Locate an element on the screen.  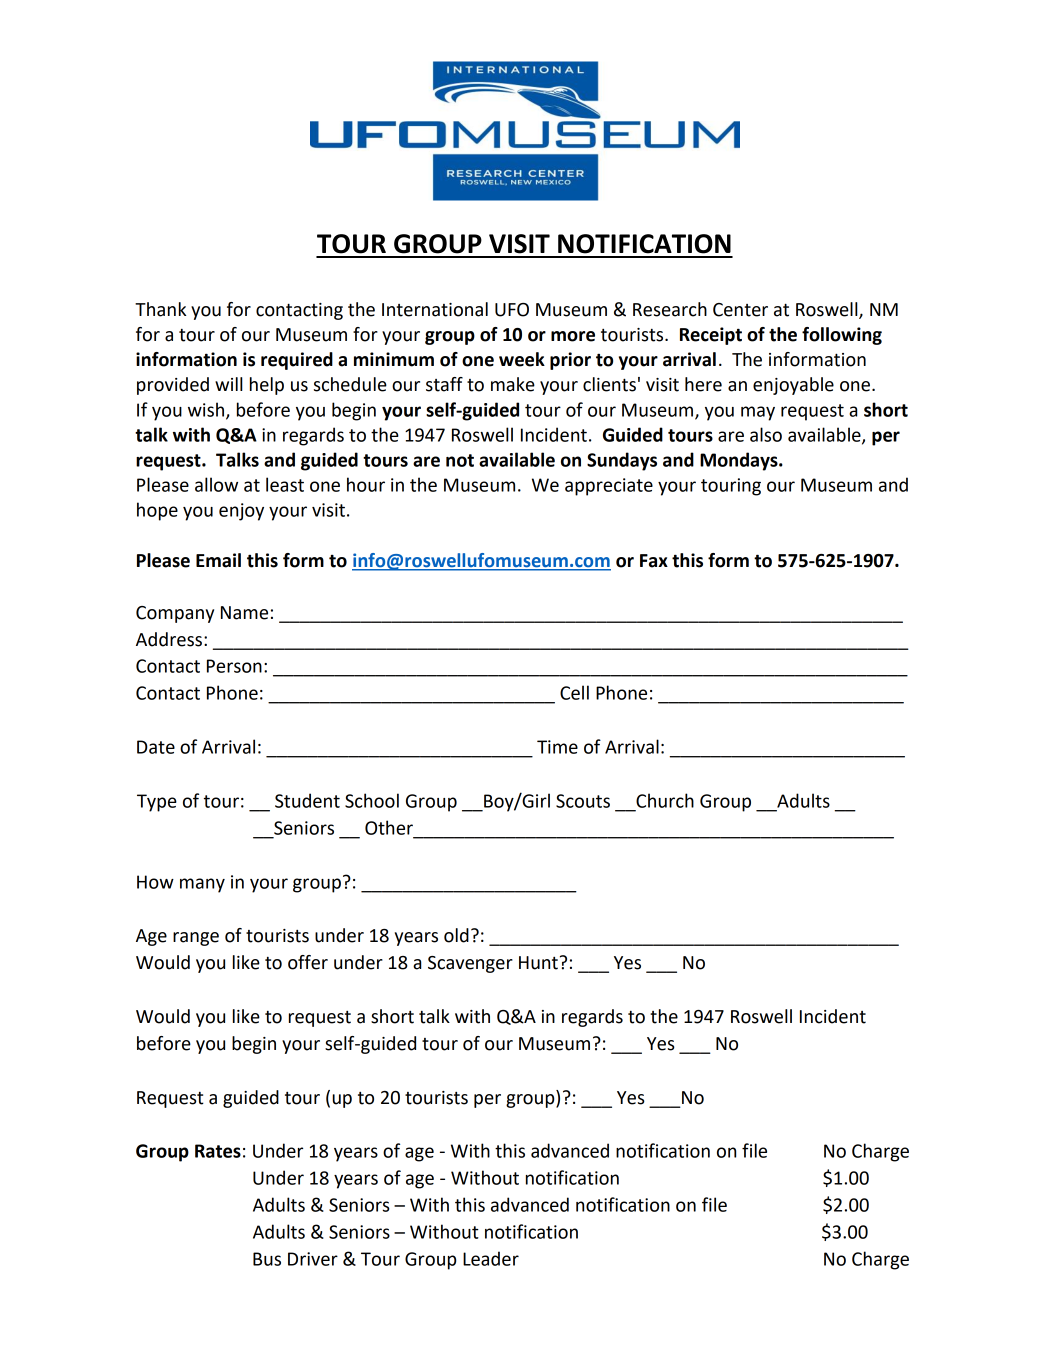
Scouts is located at coordinates (583, 801).
